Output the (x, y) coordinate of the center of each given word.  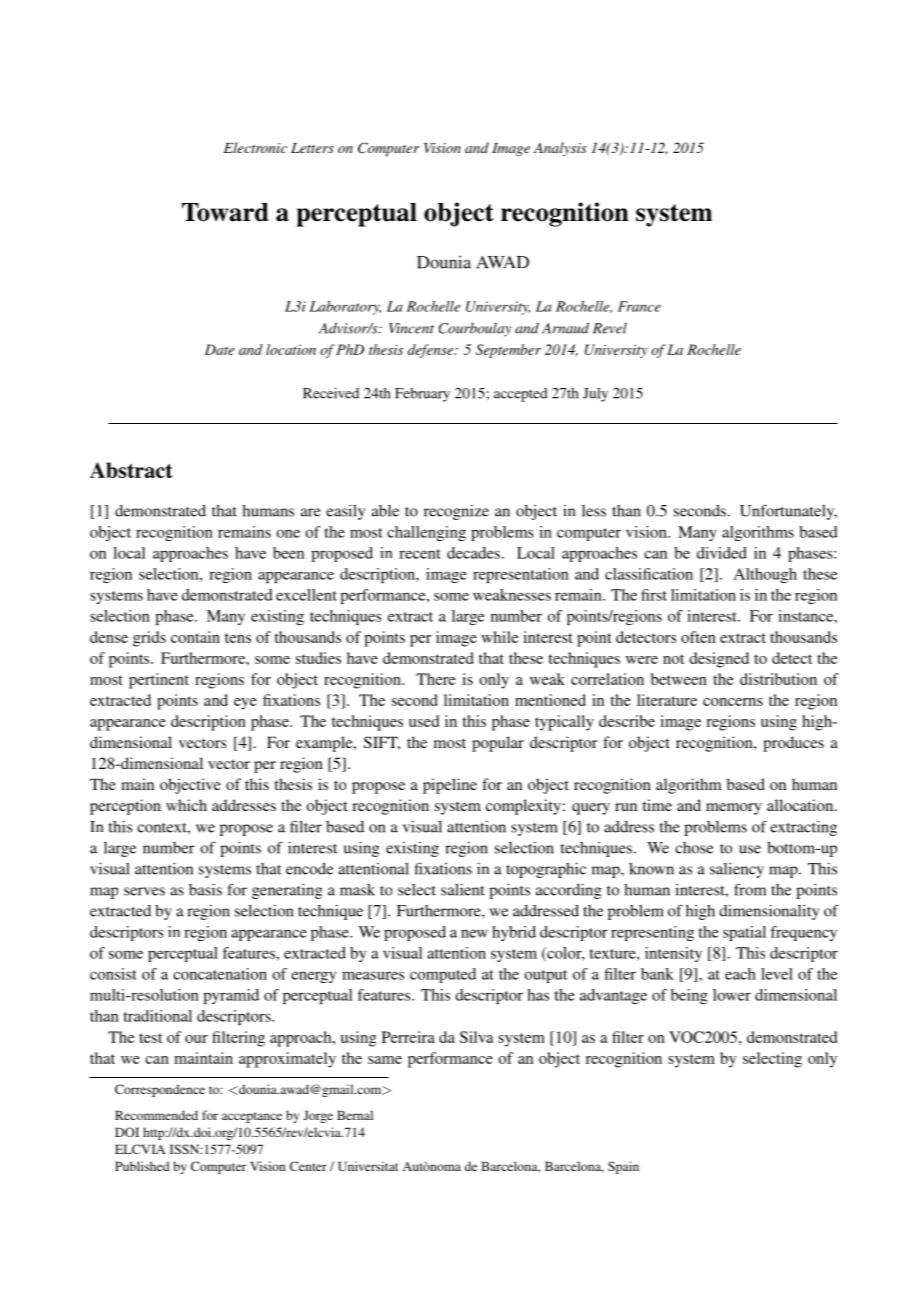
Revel (610, 328)
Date (220, 349)
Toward (225, 212)
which (186, 805)
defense (432, 351)
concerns (733, 702)
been (288, 553)
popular (498, 744)
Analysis (560, 149)
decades (473, 553)
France (639, 306)
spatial (744, 933)
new (474, 933)
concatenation (220, 974)
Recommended (156, 1115)
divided (722, 553)
